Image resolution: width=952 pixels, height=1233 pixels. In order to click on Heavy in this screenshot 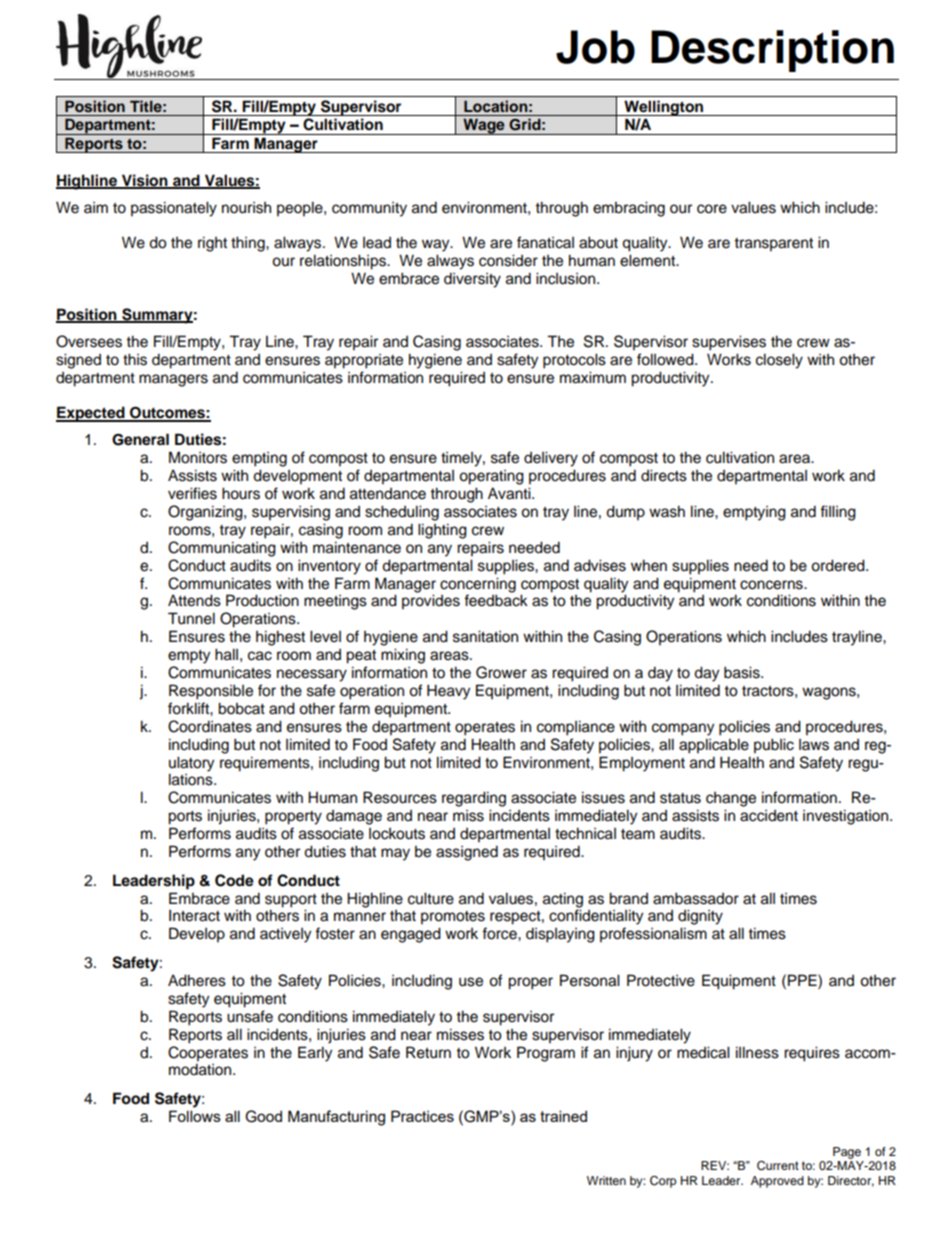, I will do `click(448, 692)`.
